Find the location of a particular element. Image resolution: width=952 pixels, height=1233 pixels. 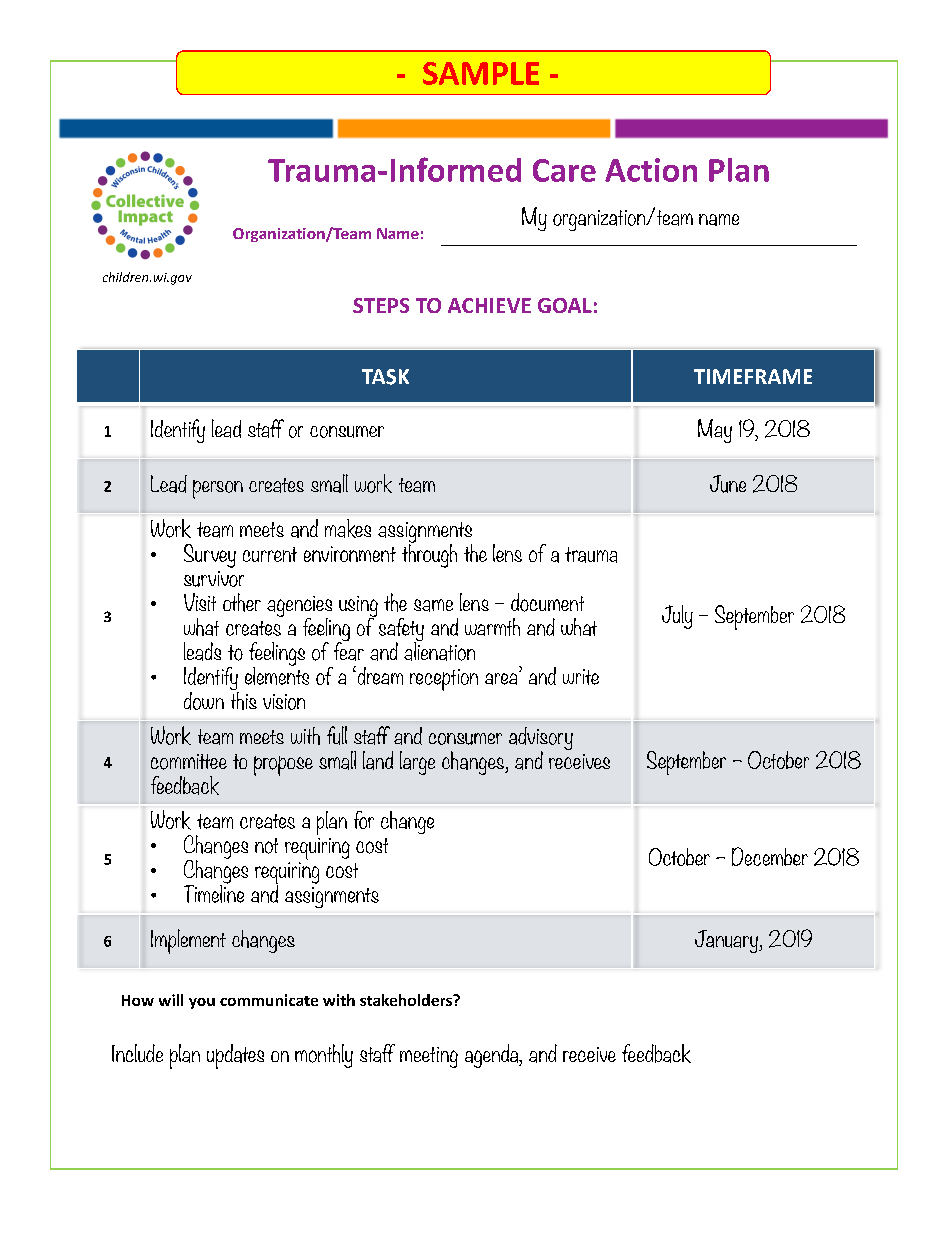

large is located at coordinates (417, 763).
